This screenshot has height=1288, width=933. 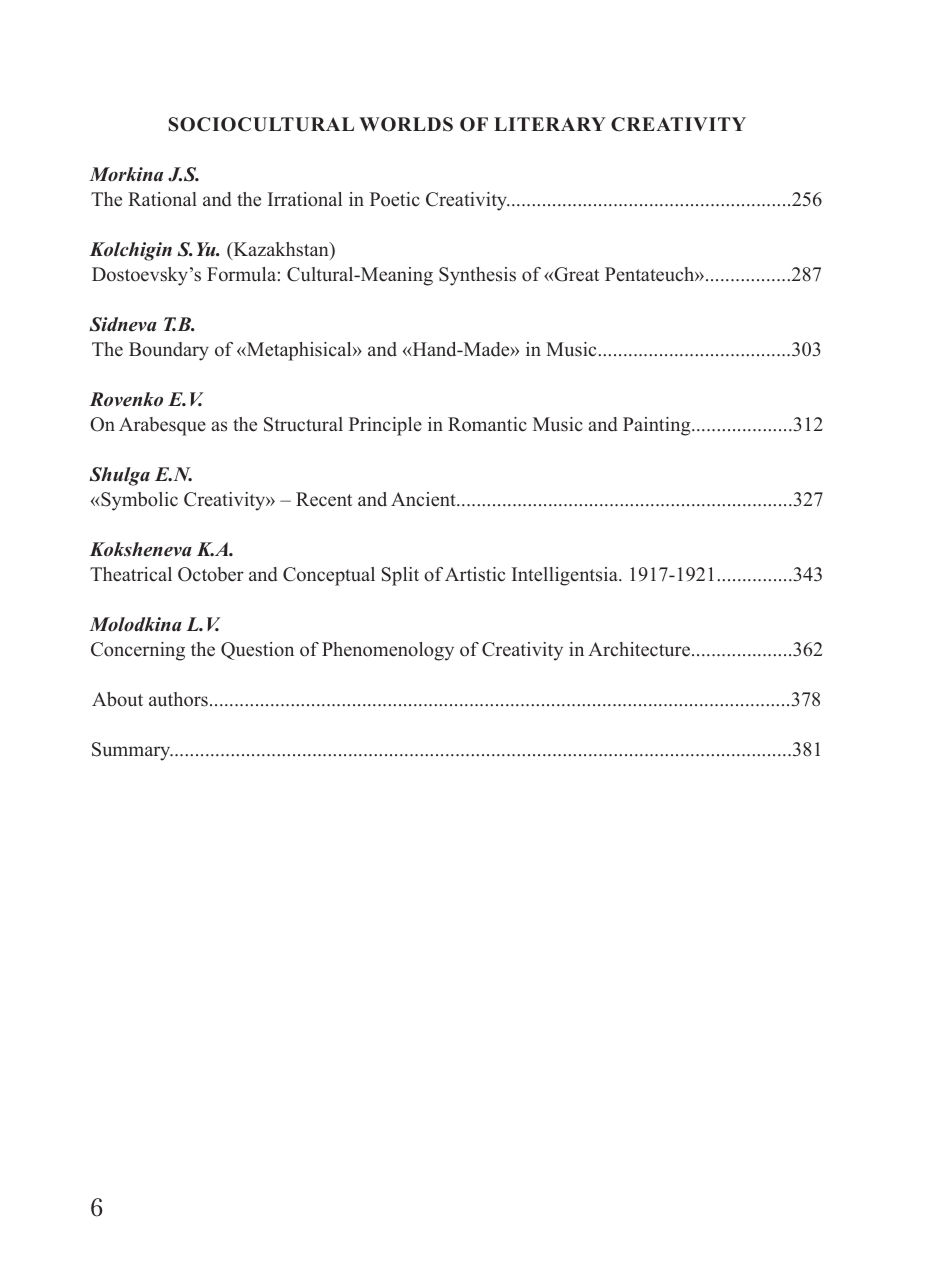 What do you see at coordinates (395, 199) in the screenshot?
I see `Poetic` at bounding box center [395, 199].
